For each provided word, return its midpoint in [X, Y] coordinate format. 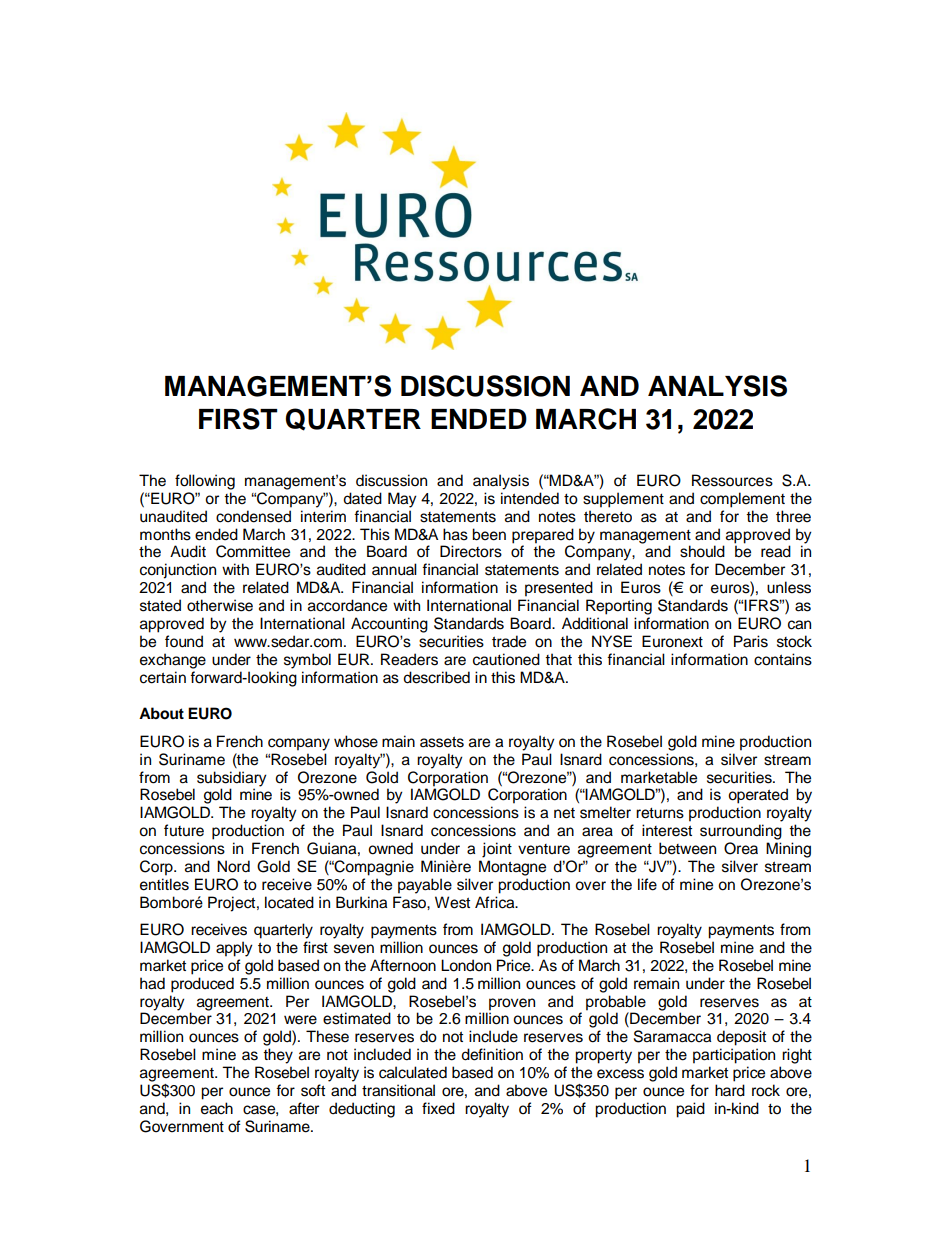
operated [758, 796]
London [466, 965]
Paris [751, 641]
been [489, 534]
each [217, 1108]
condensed [253, 516]
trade [509, 641]
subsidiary [232, 780]
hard [730, 1090]
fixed [438, 1108]
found [184, 641]
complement [742, 500]
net [564, 813]
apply [234, 949]
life [647, 884]
